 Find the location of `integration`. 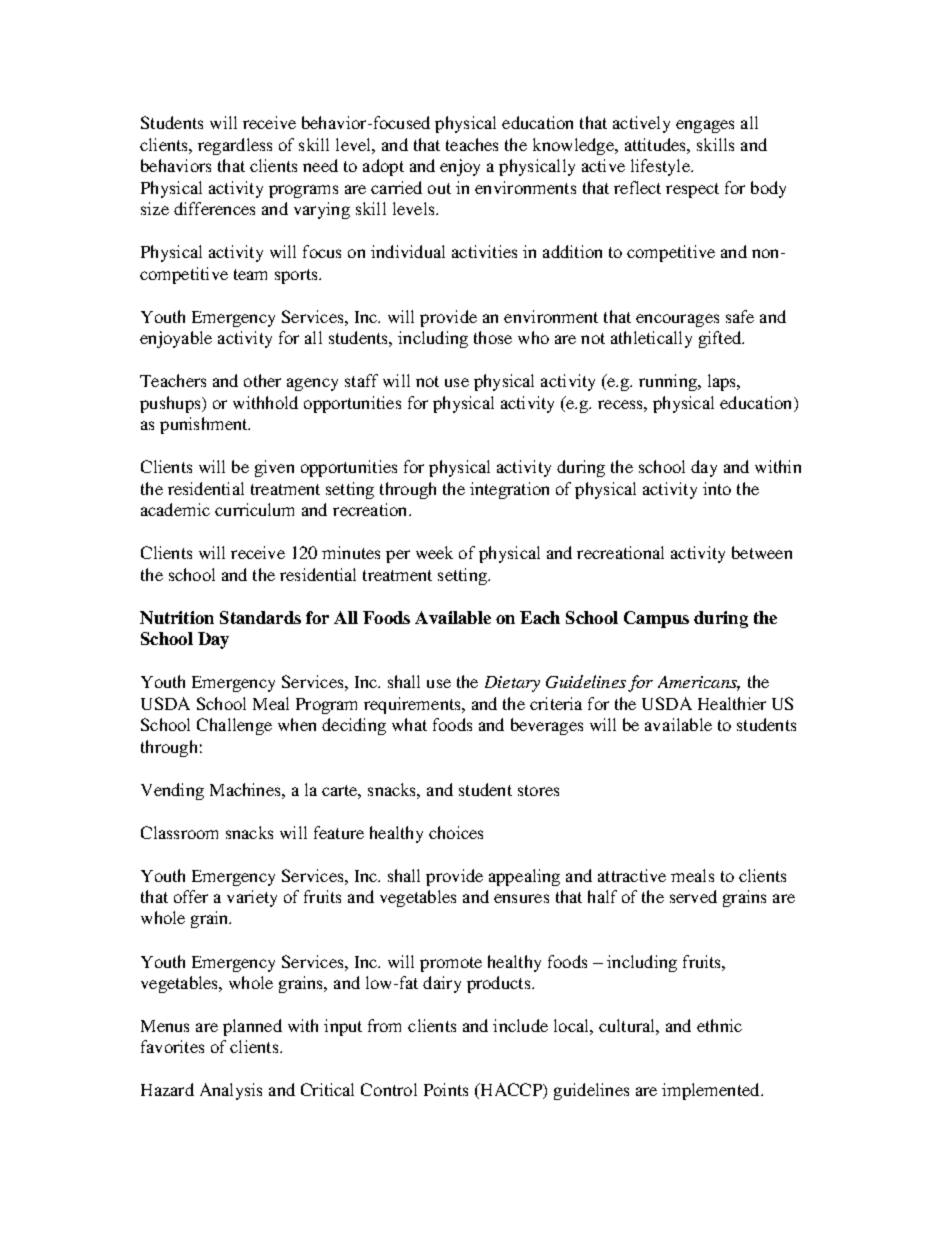

integration is located at coordinates (509, 490).
